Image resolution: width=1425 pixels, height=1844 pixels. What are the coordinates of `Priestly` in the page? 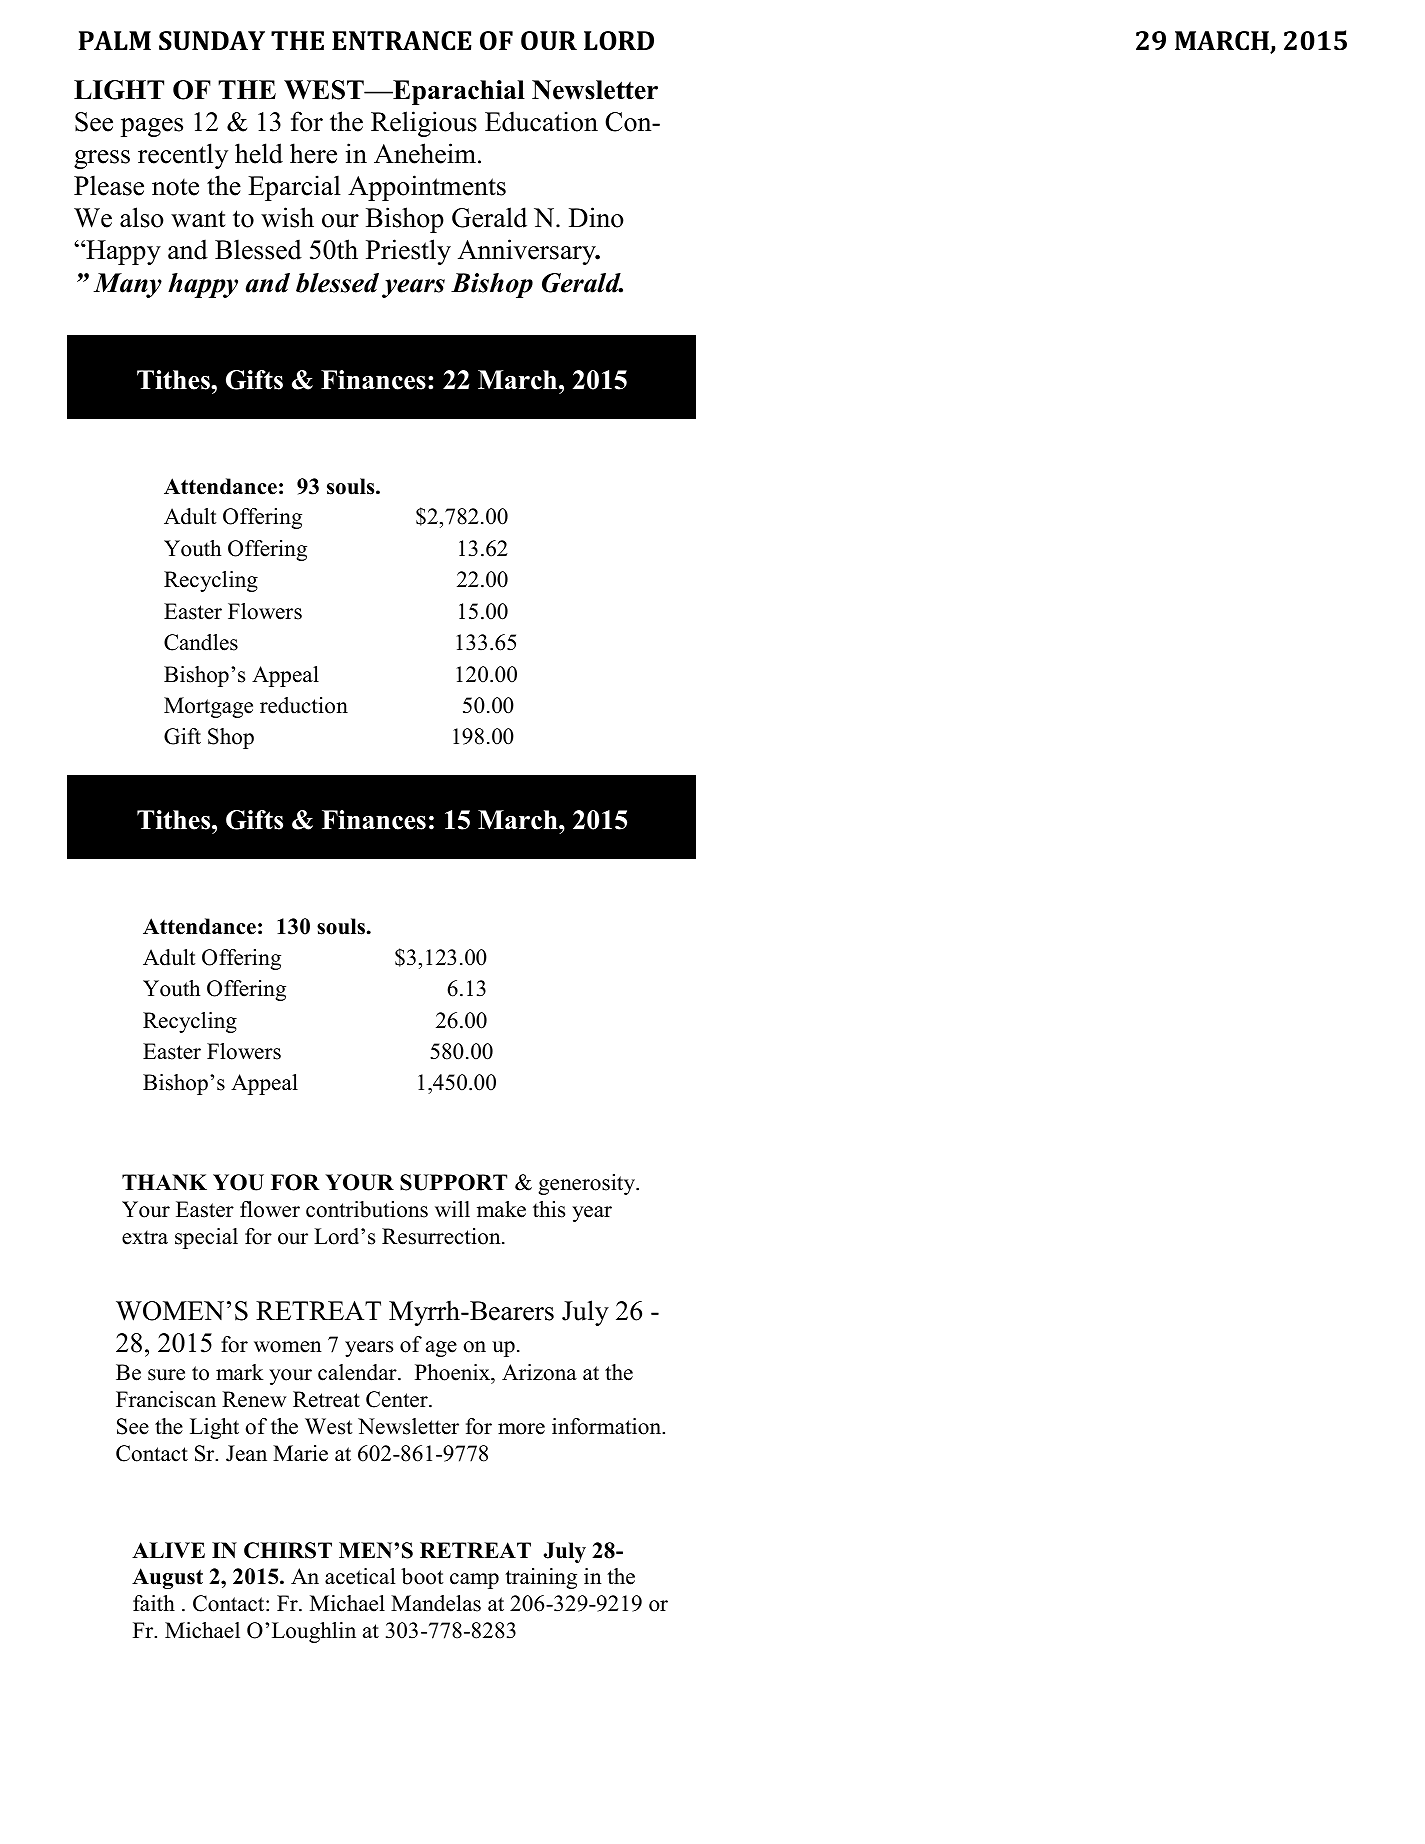 It's located at (408, 252).
